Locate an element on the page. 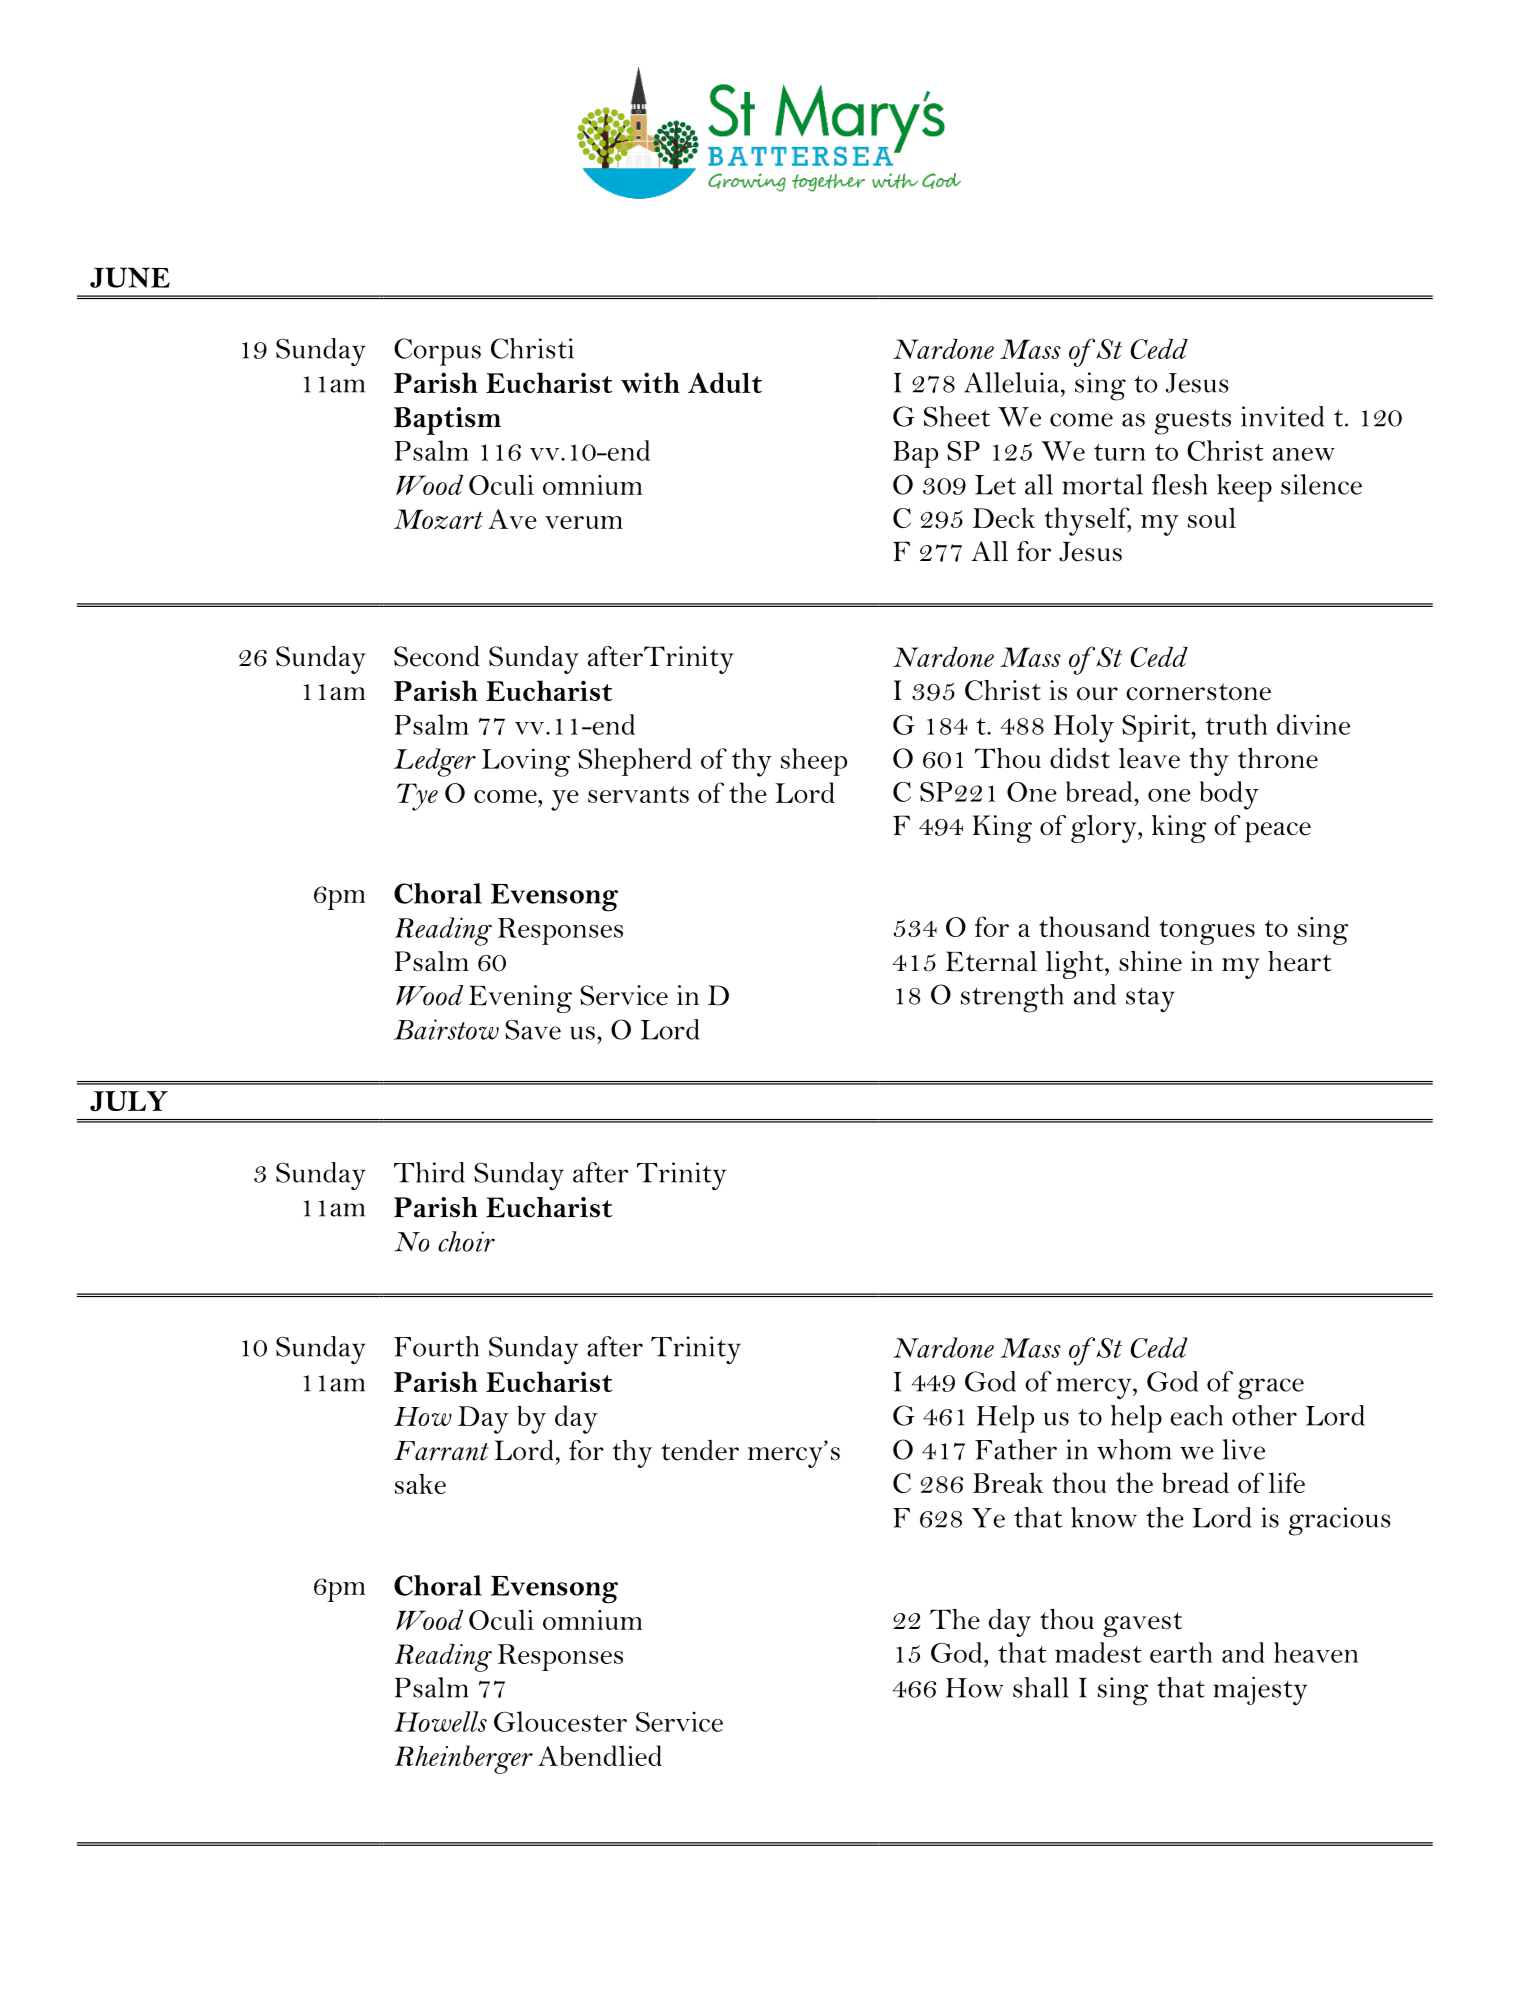 The height and width of the image is (1990, 1538). Howells is located at coordinates (440, 1721).
